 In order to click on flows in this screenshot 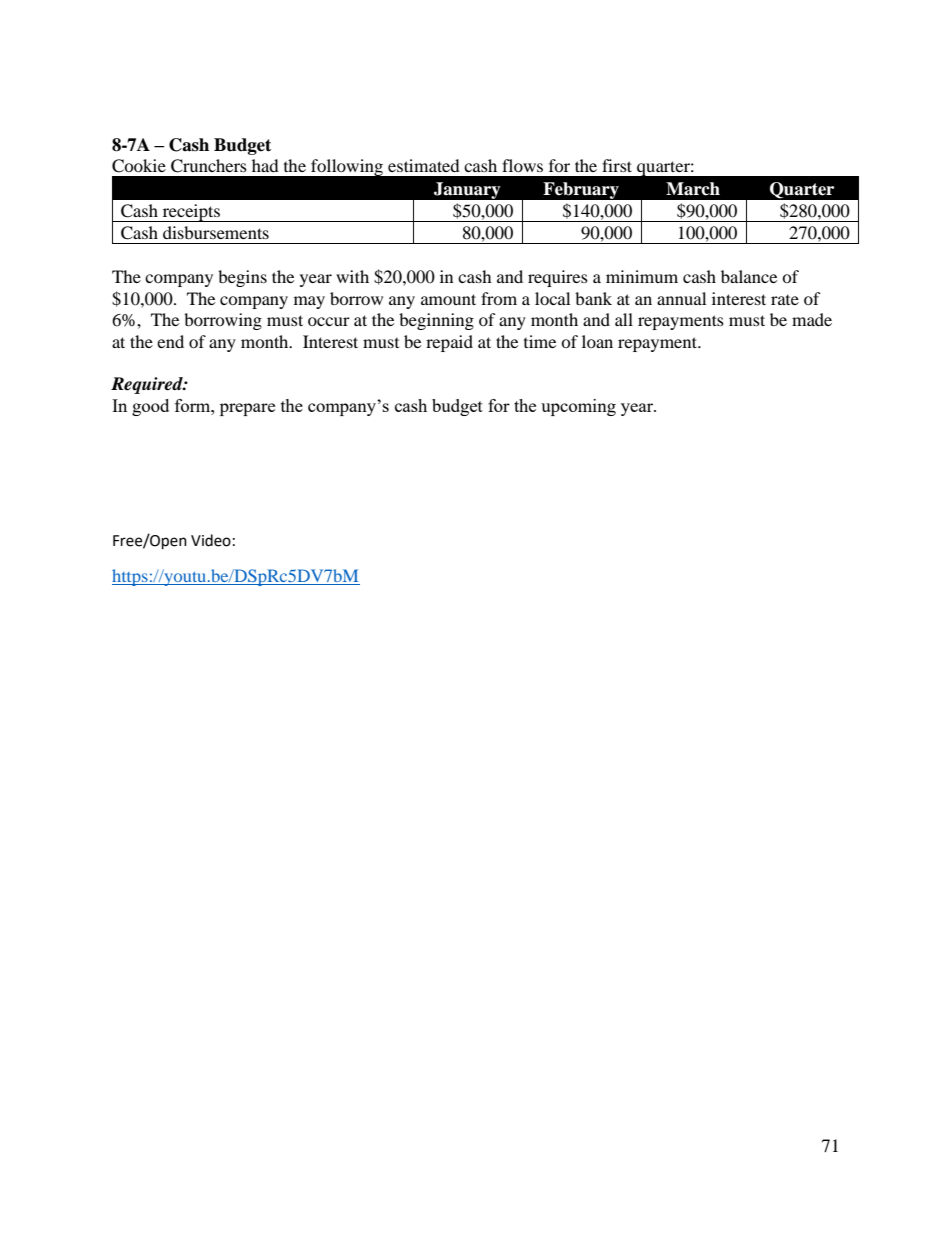, I will do `click(522, 165)`.
